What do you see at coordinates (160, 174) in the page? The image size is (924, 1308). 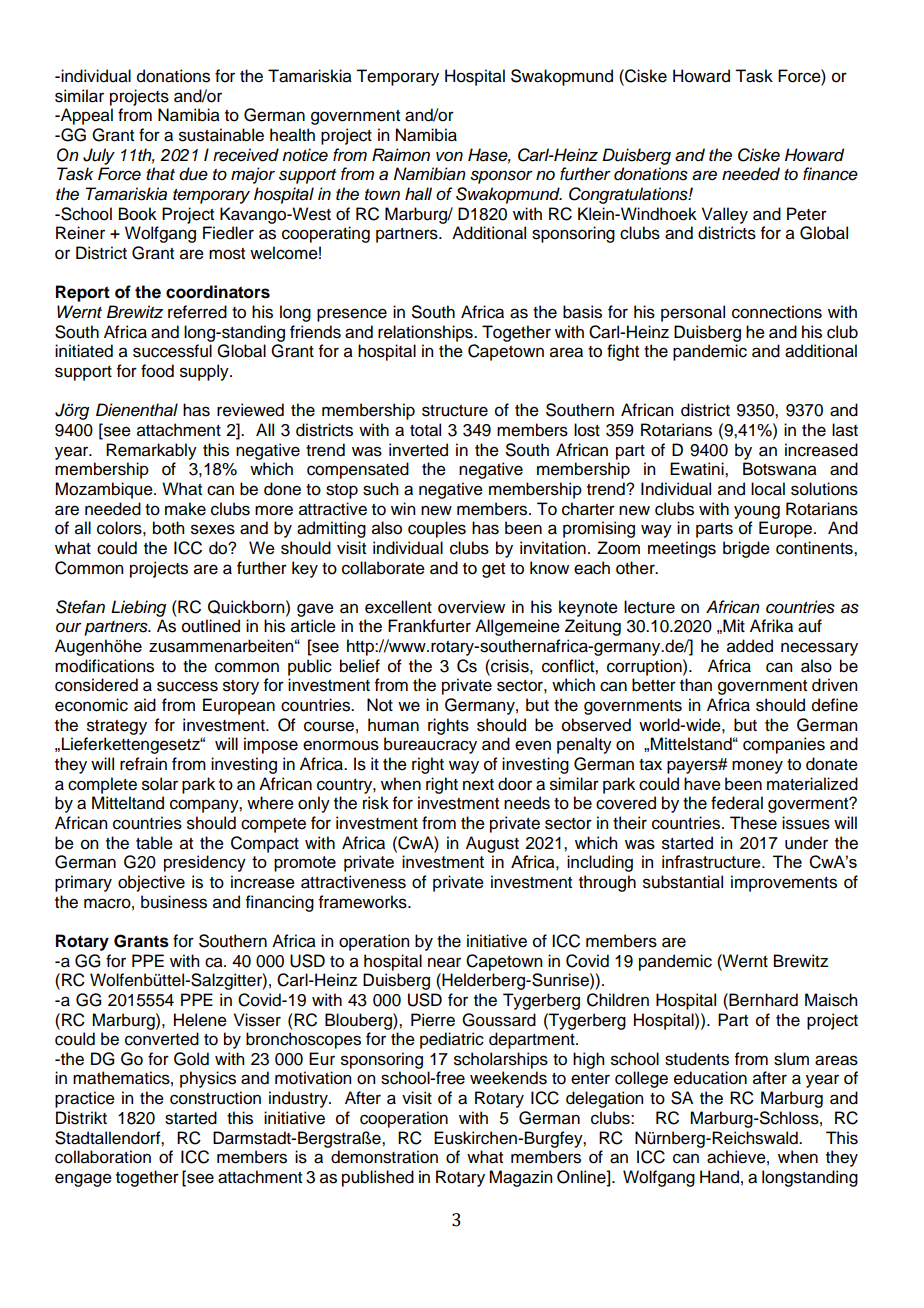 I see `that` at bounding box center [160, 174].
